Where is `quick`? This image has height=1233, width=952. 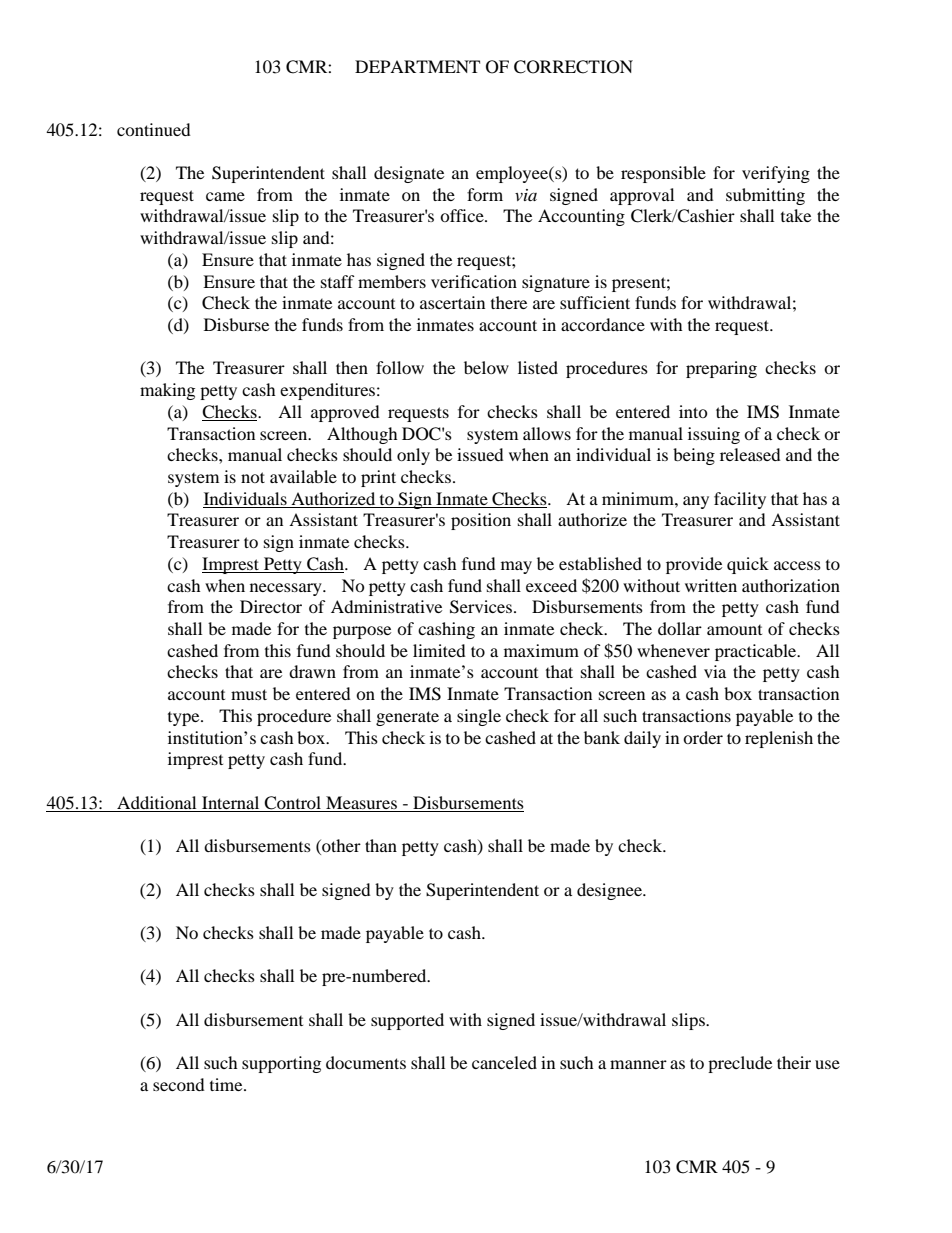 quick is located at coordinates (748, 565).
